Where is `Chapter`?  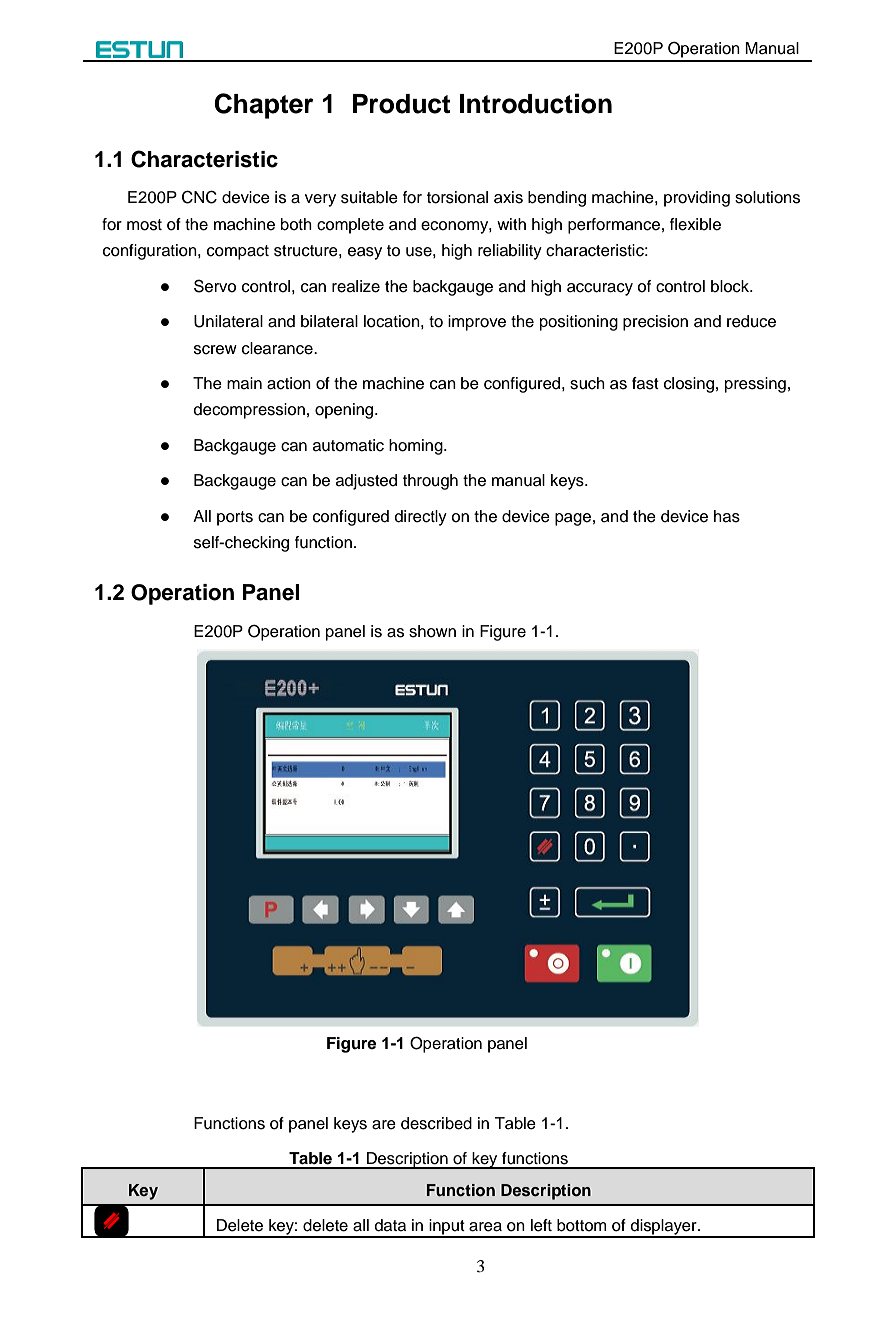
Chapter is located at coordinates (264, 106).
